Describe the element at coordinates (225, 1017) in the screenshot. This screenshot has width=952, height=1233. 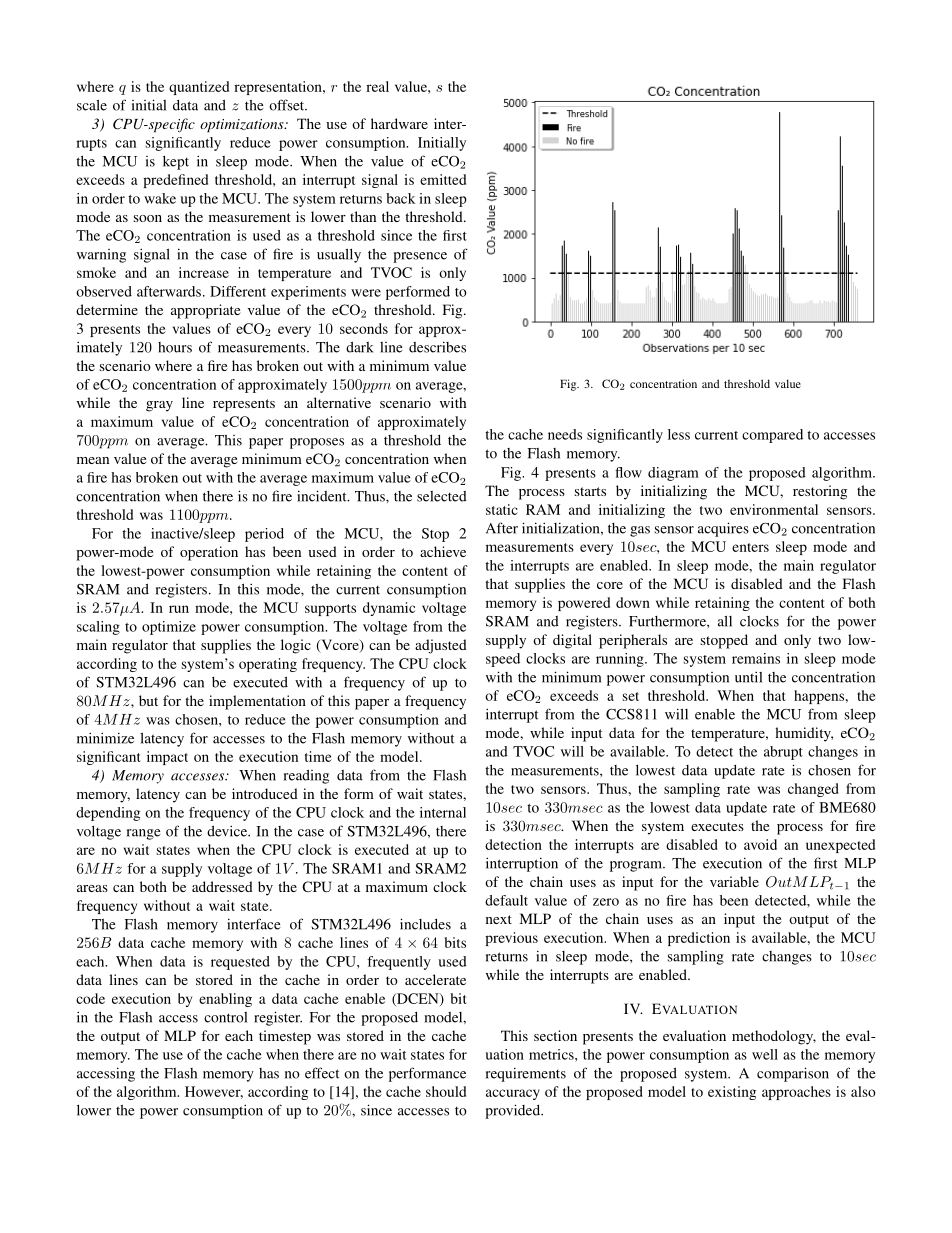
I see `control` at that location.
